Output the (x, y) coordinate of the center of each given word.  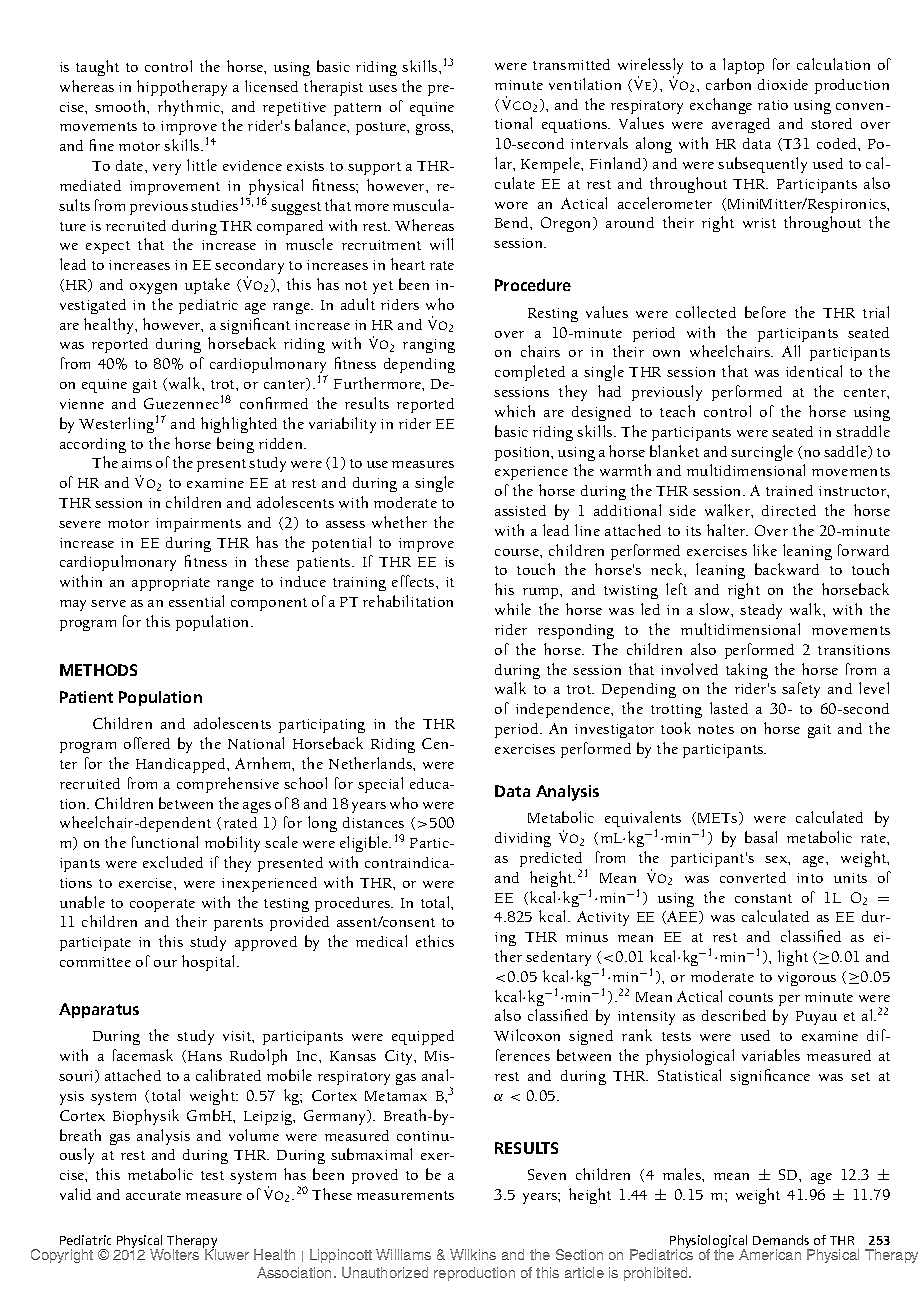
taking (747, 671)
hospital (210, 963)
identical (814, 371)
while (513, 609)
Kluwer (227, 1254)
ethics (435, 941)
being (235, 445)
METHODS (98, 670)
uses (383, 88)
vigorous (807, 979)
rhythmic (190, 108)
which (515, 411)
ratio (773, 105)
